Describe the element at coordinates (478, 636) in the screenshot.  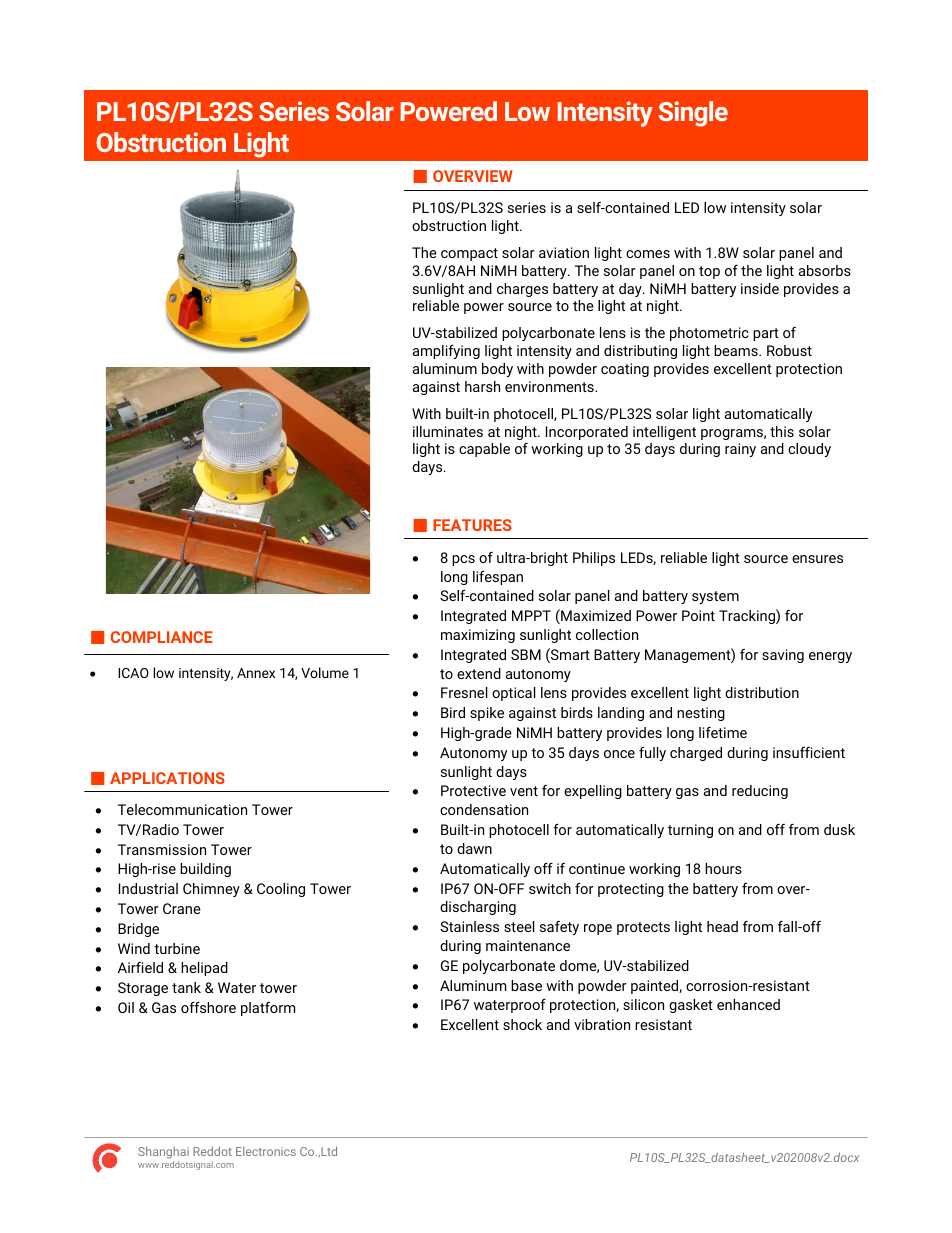
I see `maximizing` at that location.
